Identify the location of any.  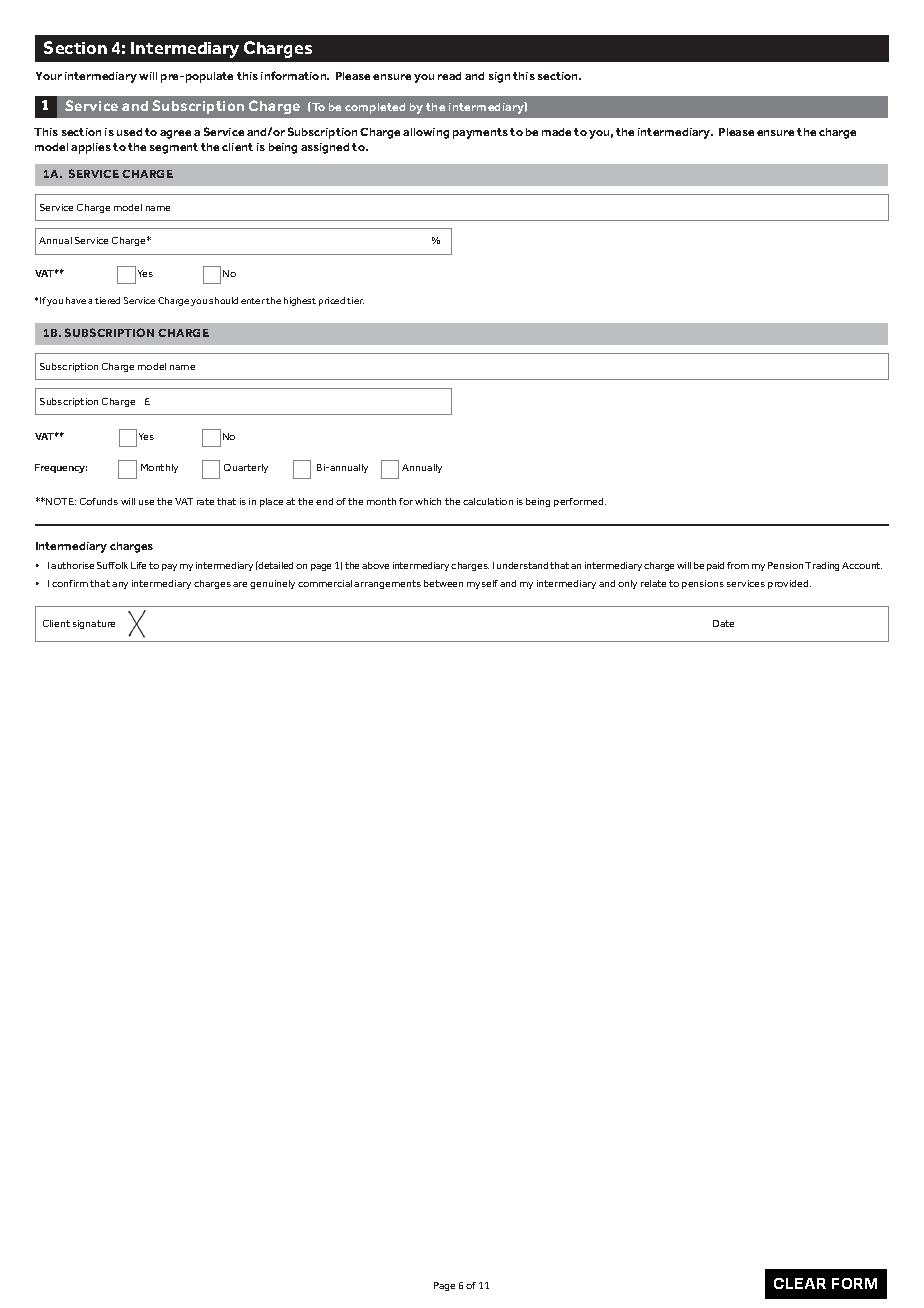
(120, 585).
